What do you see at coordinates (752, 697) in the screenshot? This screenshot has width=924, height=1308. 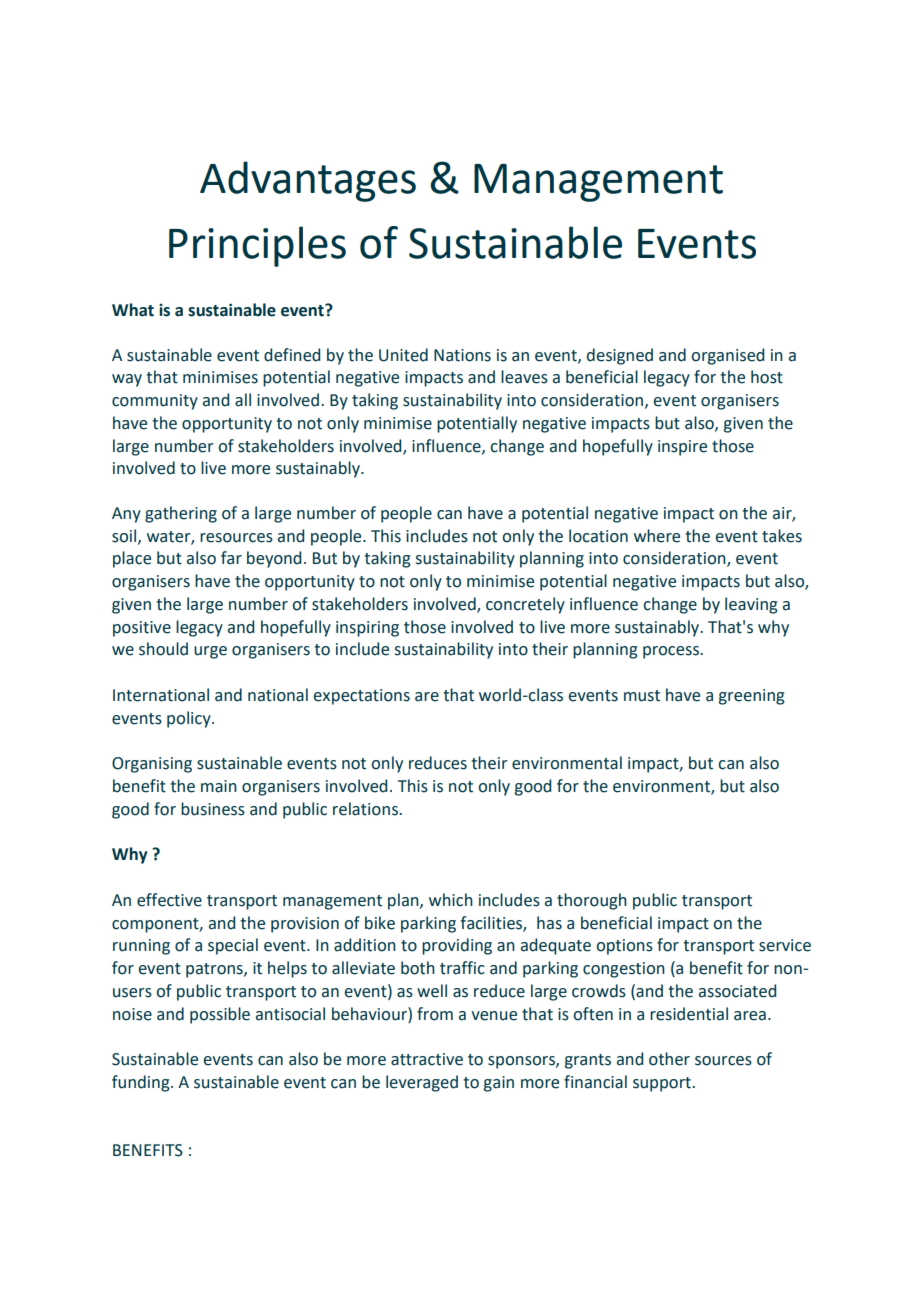 I see `greening` at bounding box center [752, 697].
